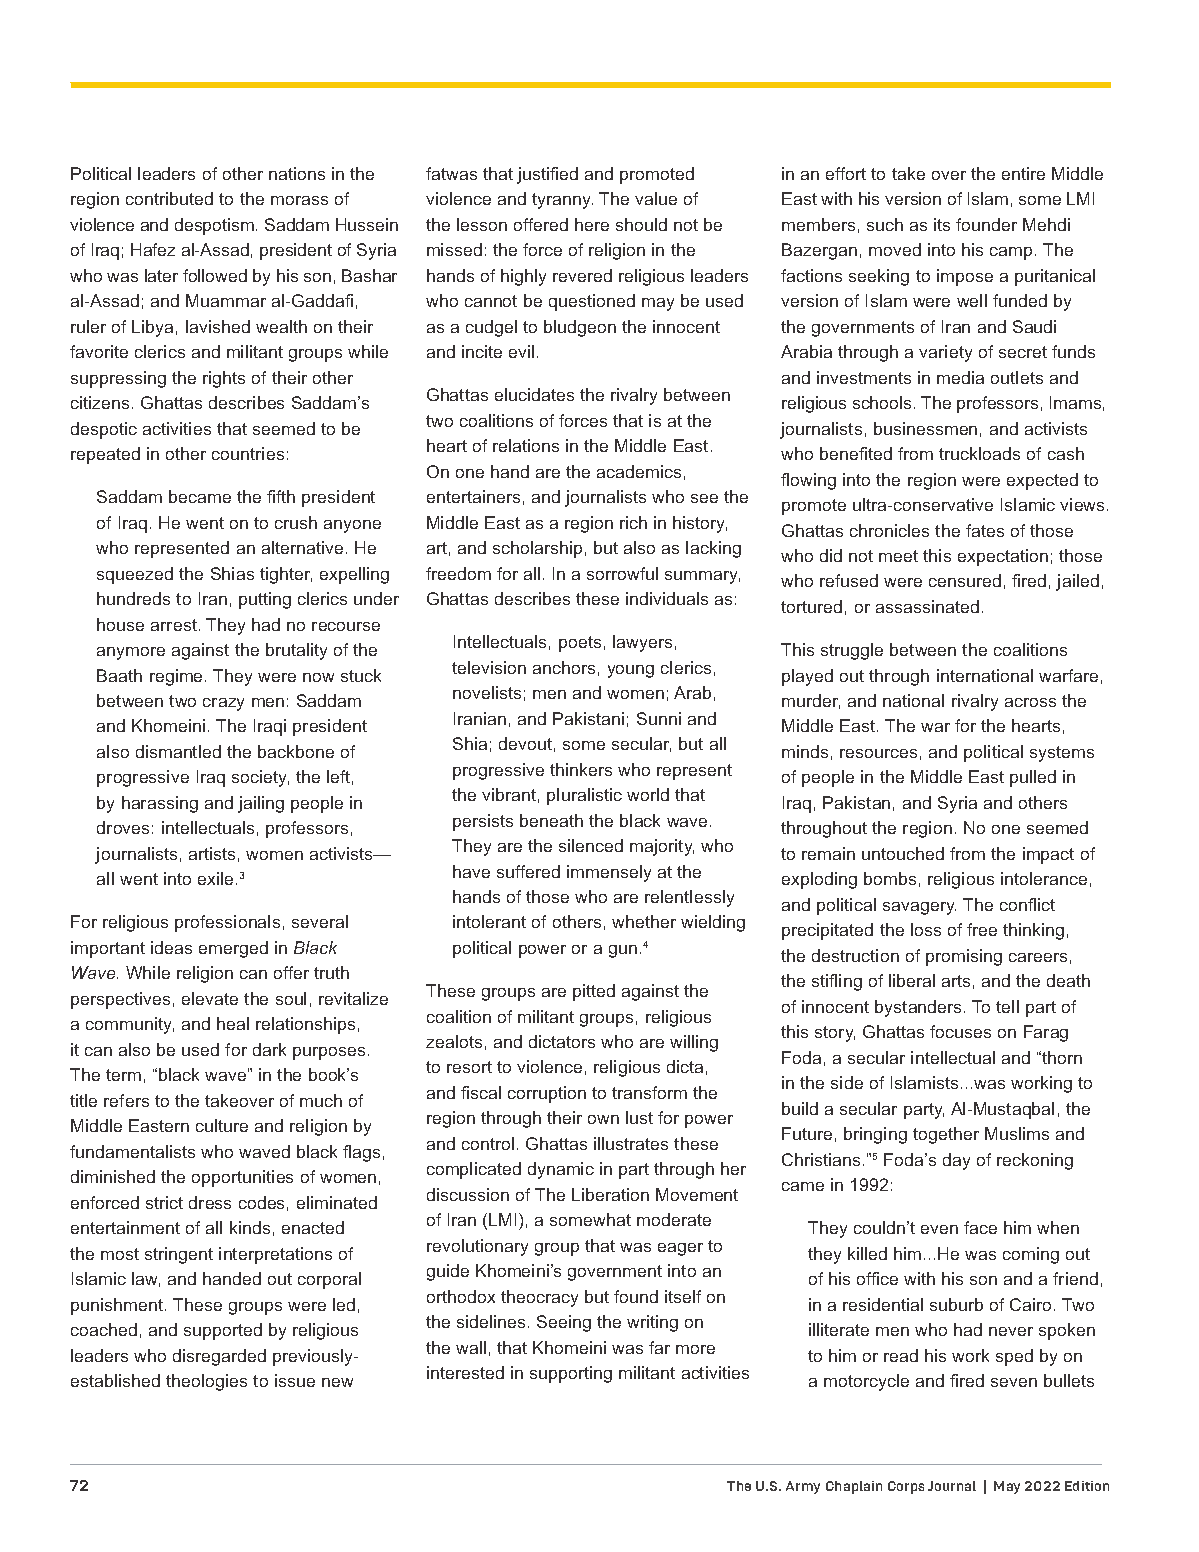 Image resolution: width=1199 pixels, height=1552 pixels. What do you see at coordinates (214, 226) in the screenshot?
I see `despotism` at bounding box center [214, 226].
